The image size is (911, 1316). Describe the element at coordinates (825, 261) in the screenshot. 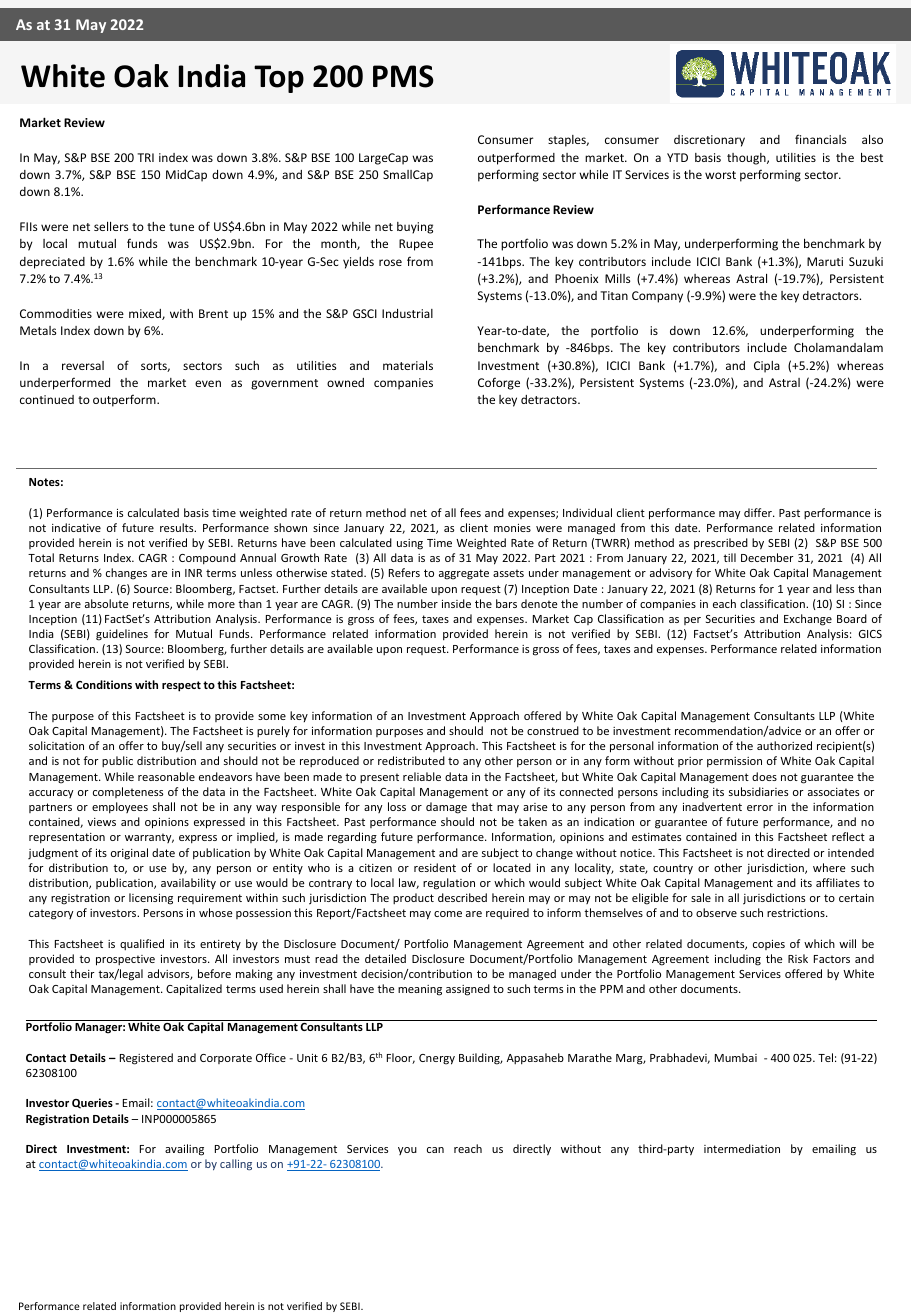

I see `Maruti` at that location.
